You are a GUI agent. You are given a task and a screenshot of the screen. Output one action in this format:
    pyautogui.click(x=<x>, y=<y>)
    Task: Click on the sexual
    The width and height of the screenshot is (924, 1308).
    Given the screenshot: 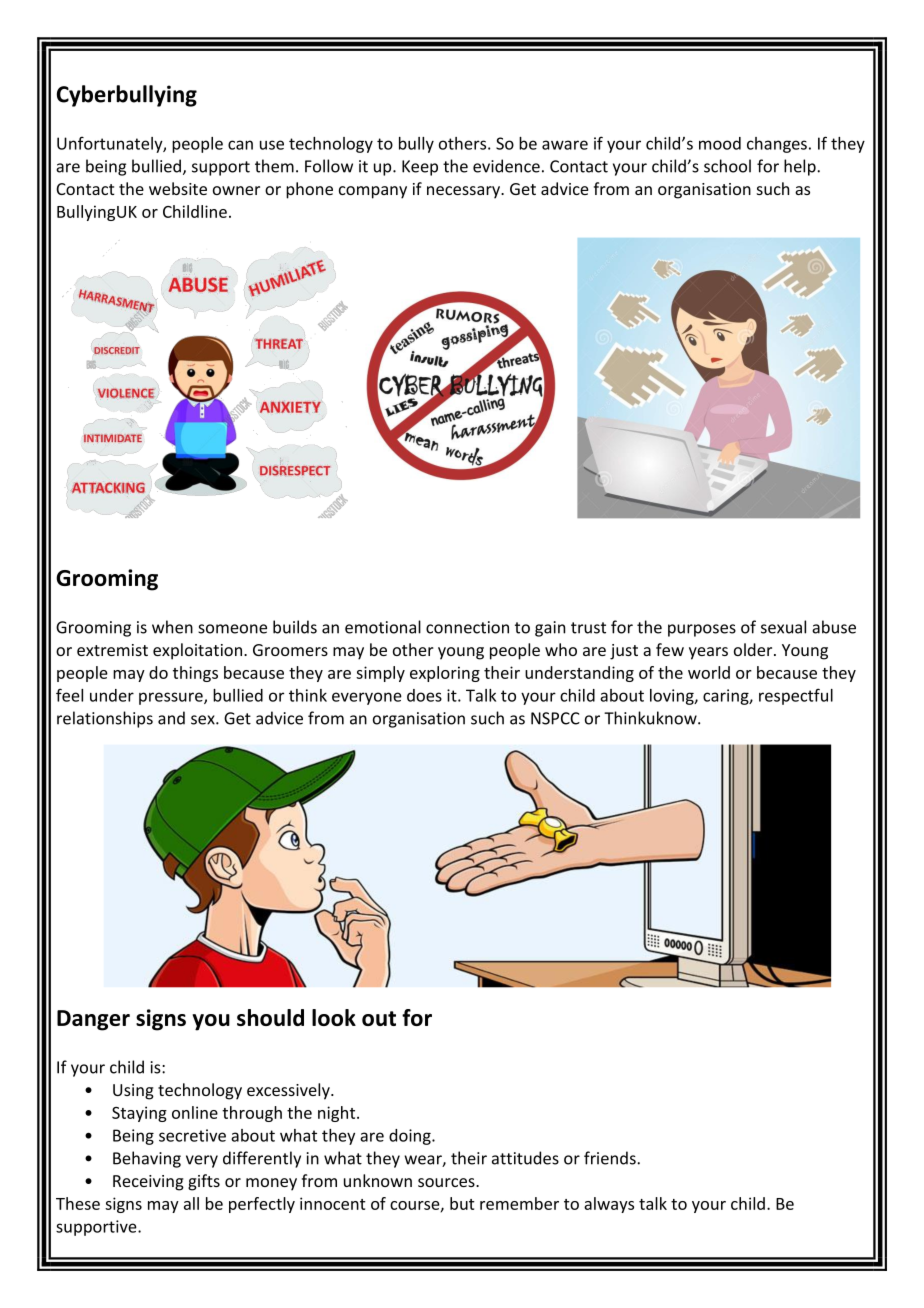 What is the action you would take?
    pyautogui.click(x=783, y=627)
